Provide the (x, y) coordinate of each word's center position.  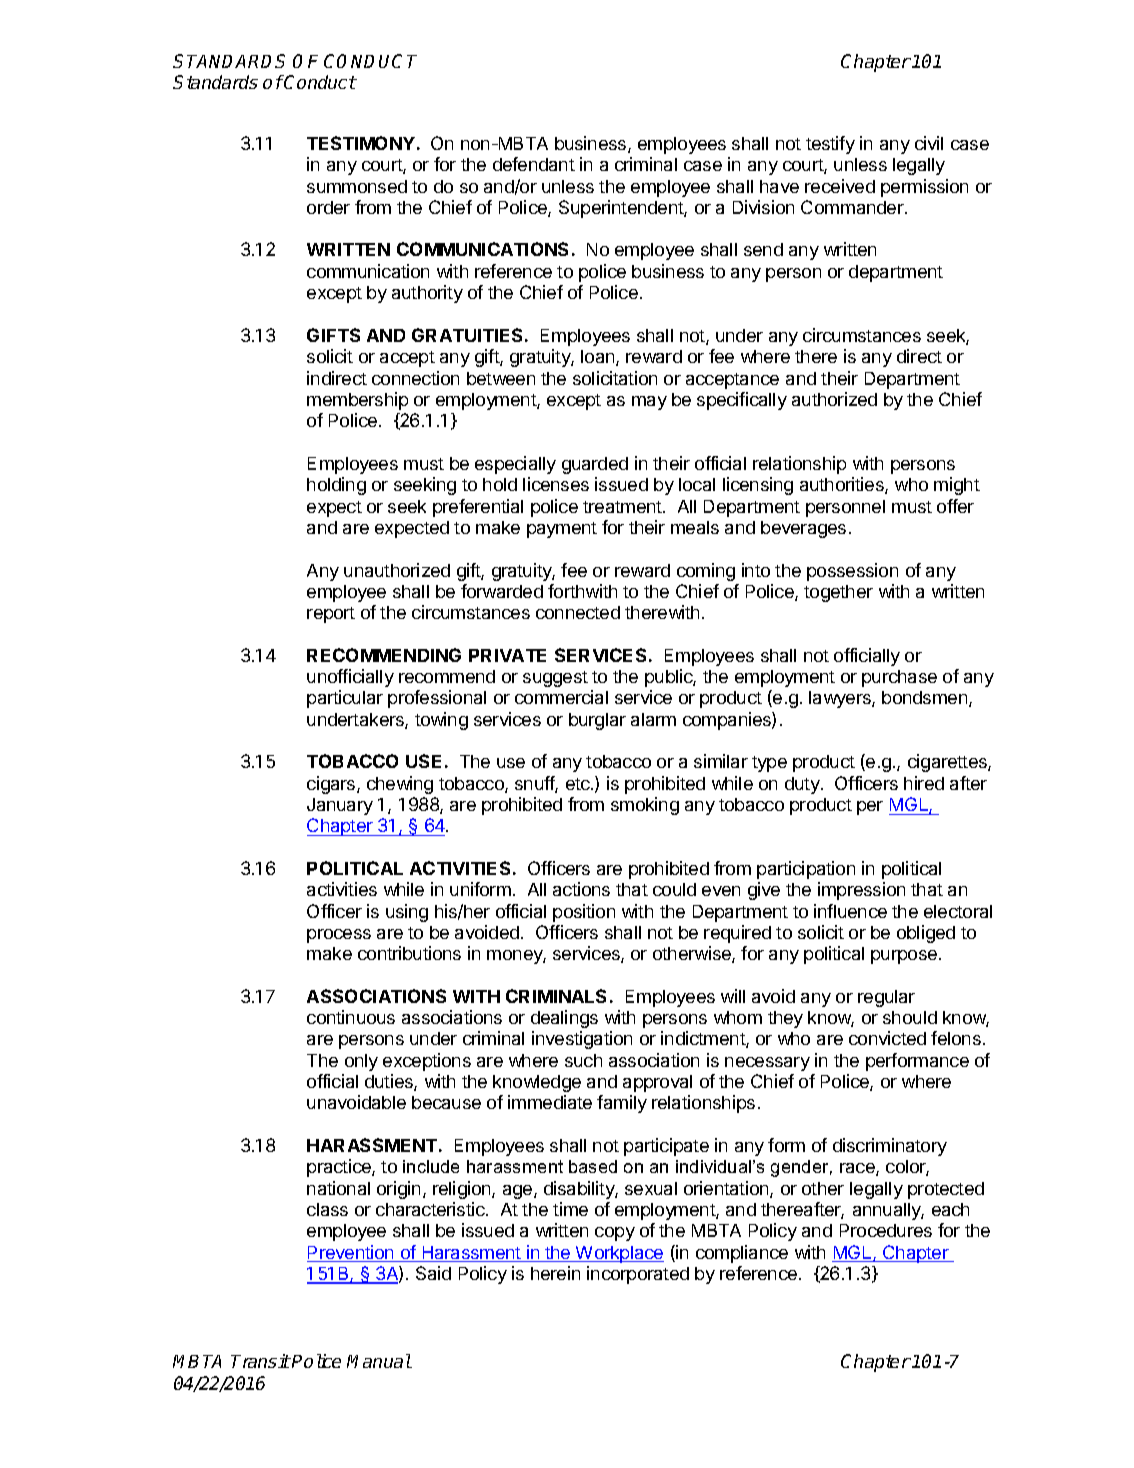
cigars (332, 785)
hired (924, 783)
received (840, 186)
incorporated (638, 1275)
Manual (379, 1361)
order (328, 207)
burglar (597, 721)
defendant (534, 164)
